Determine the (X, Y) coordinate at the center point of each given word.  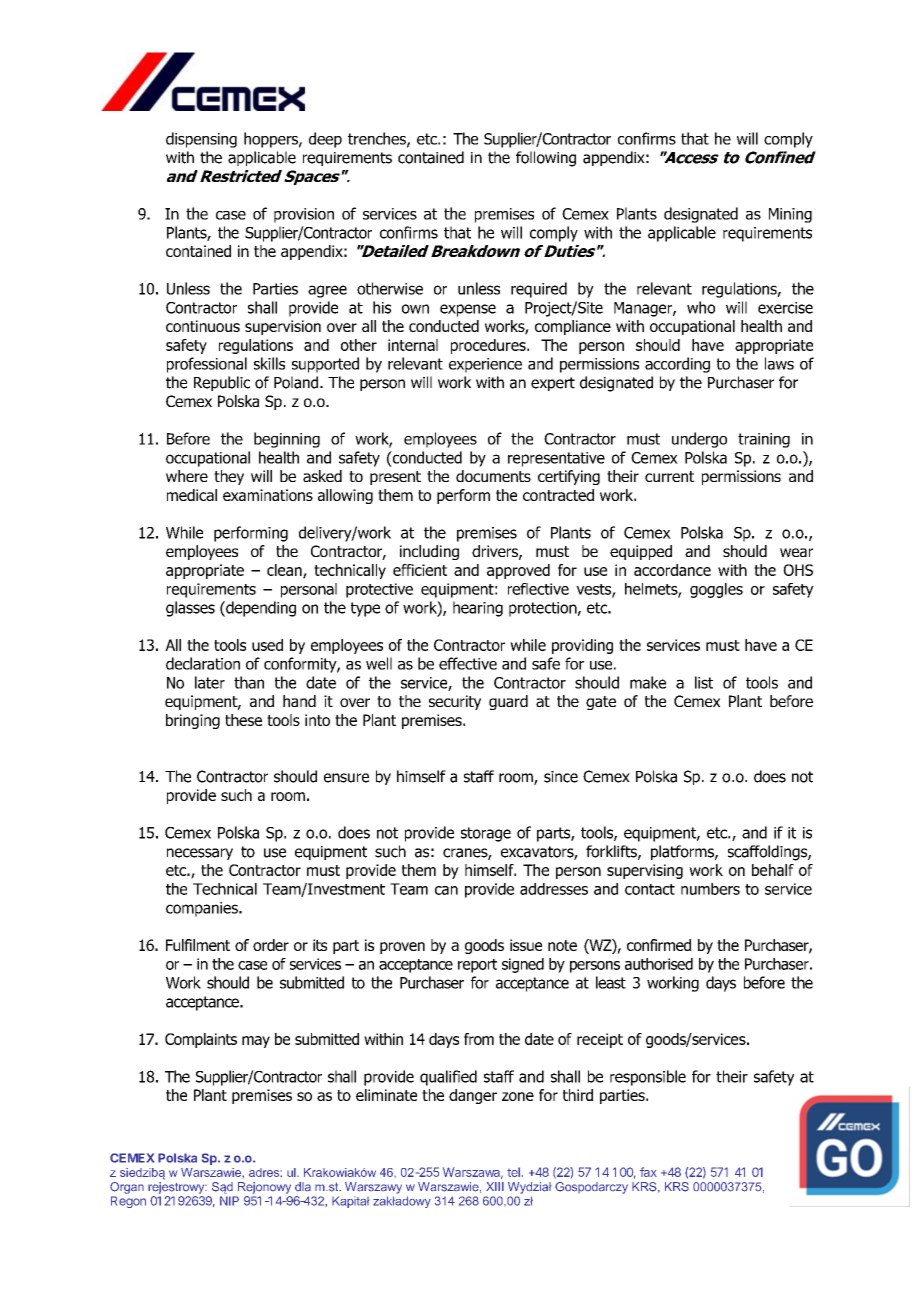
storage (486, 834)
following (546, 159)
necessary (200, 854)
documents (493, 476)
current (669, 476)
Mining (790, 215)
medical (192, 495)
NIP (229, 1201)
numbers (710, 889)
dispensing (201, 140)
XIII (495, 1186)
